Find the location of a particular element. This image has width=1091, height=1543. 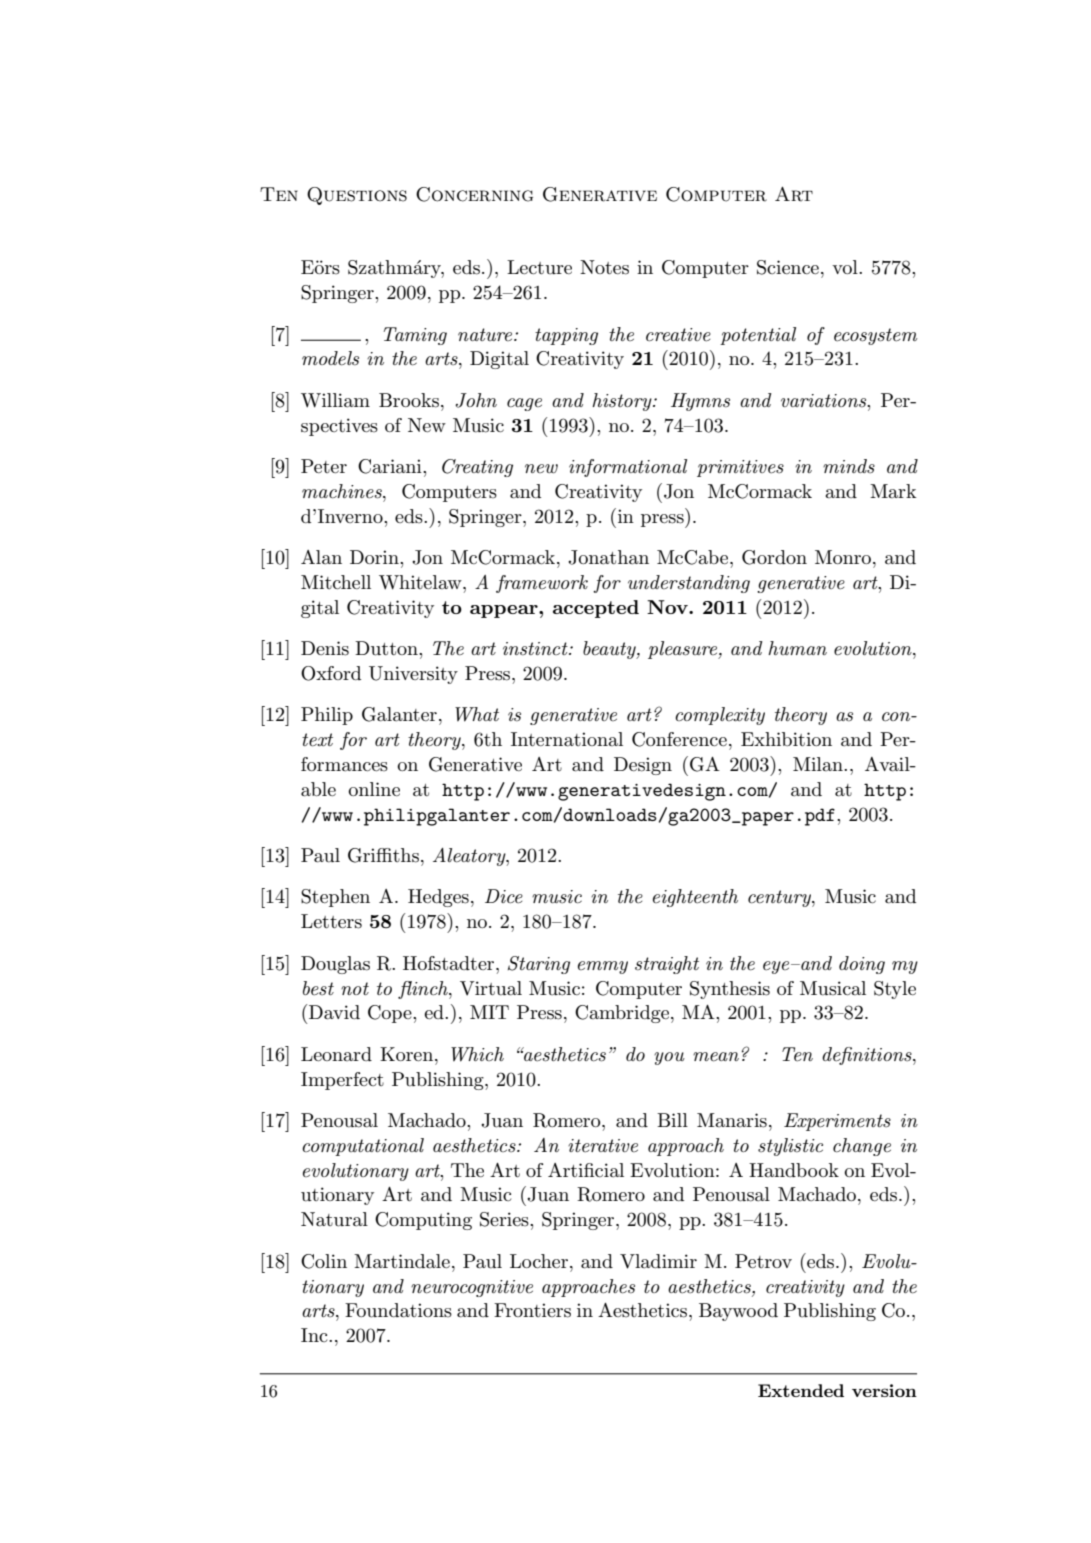

Questions is located at coordinates (357, 196).
